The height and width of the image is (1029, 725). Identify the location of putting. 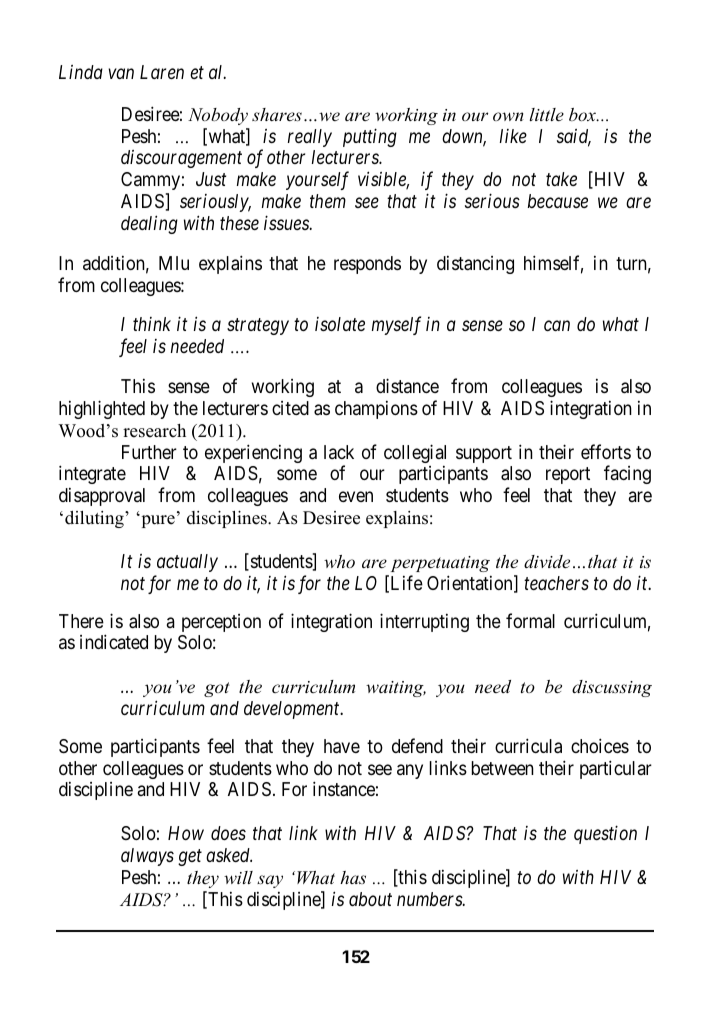
(370, 137).
